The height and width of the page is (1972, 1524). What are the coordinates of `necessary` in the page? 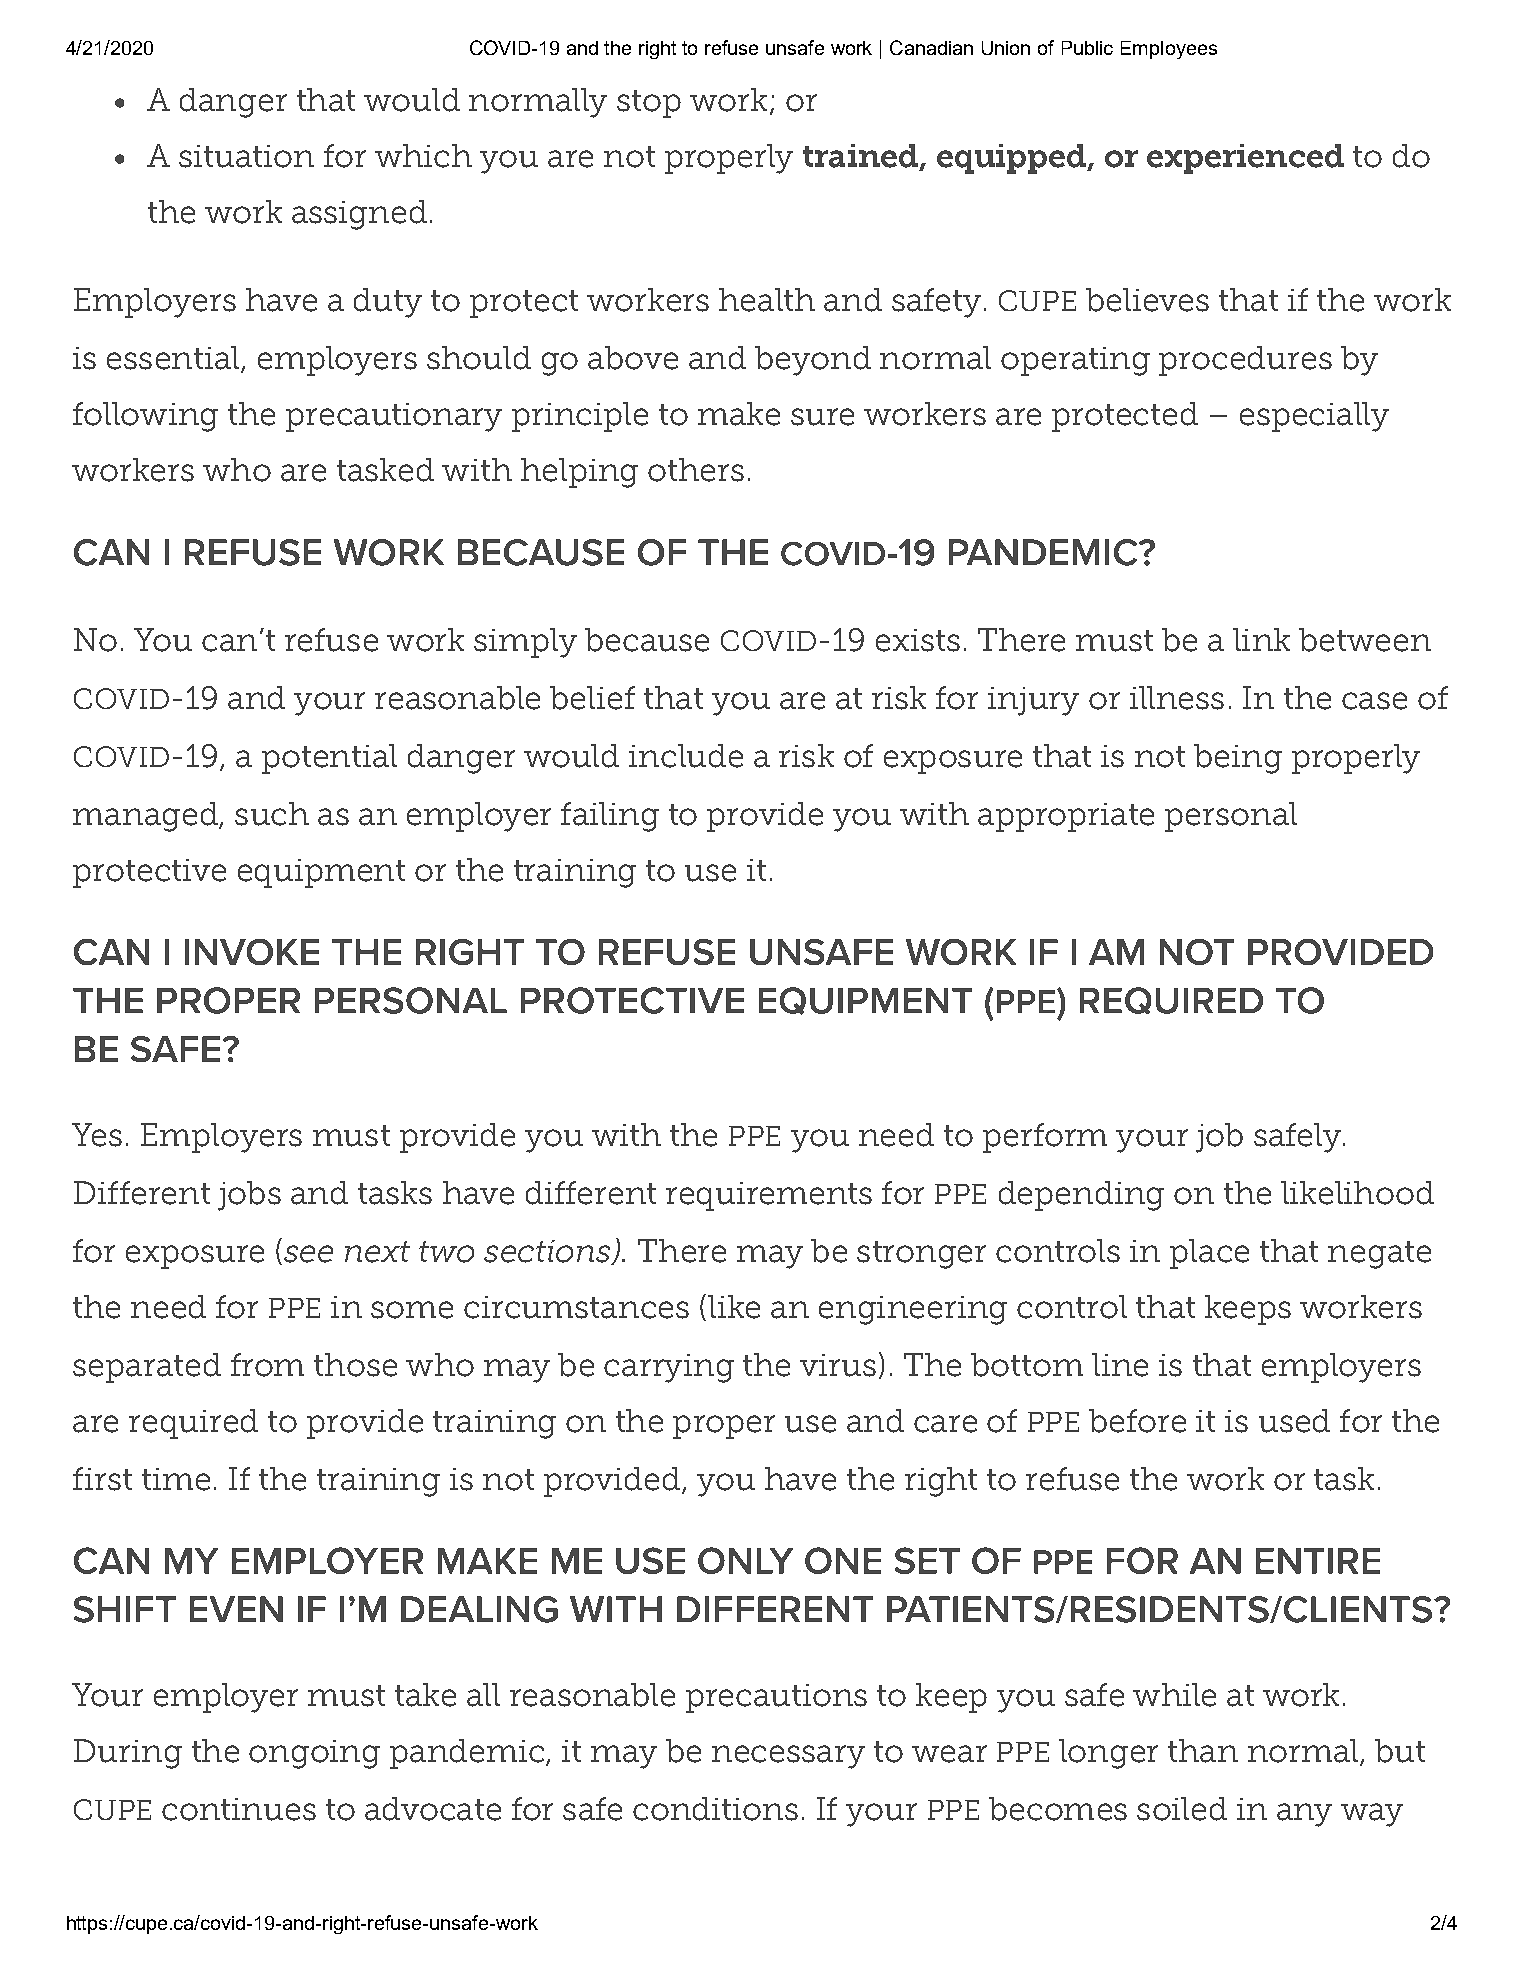 It's located at (788, 1757).
